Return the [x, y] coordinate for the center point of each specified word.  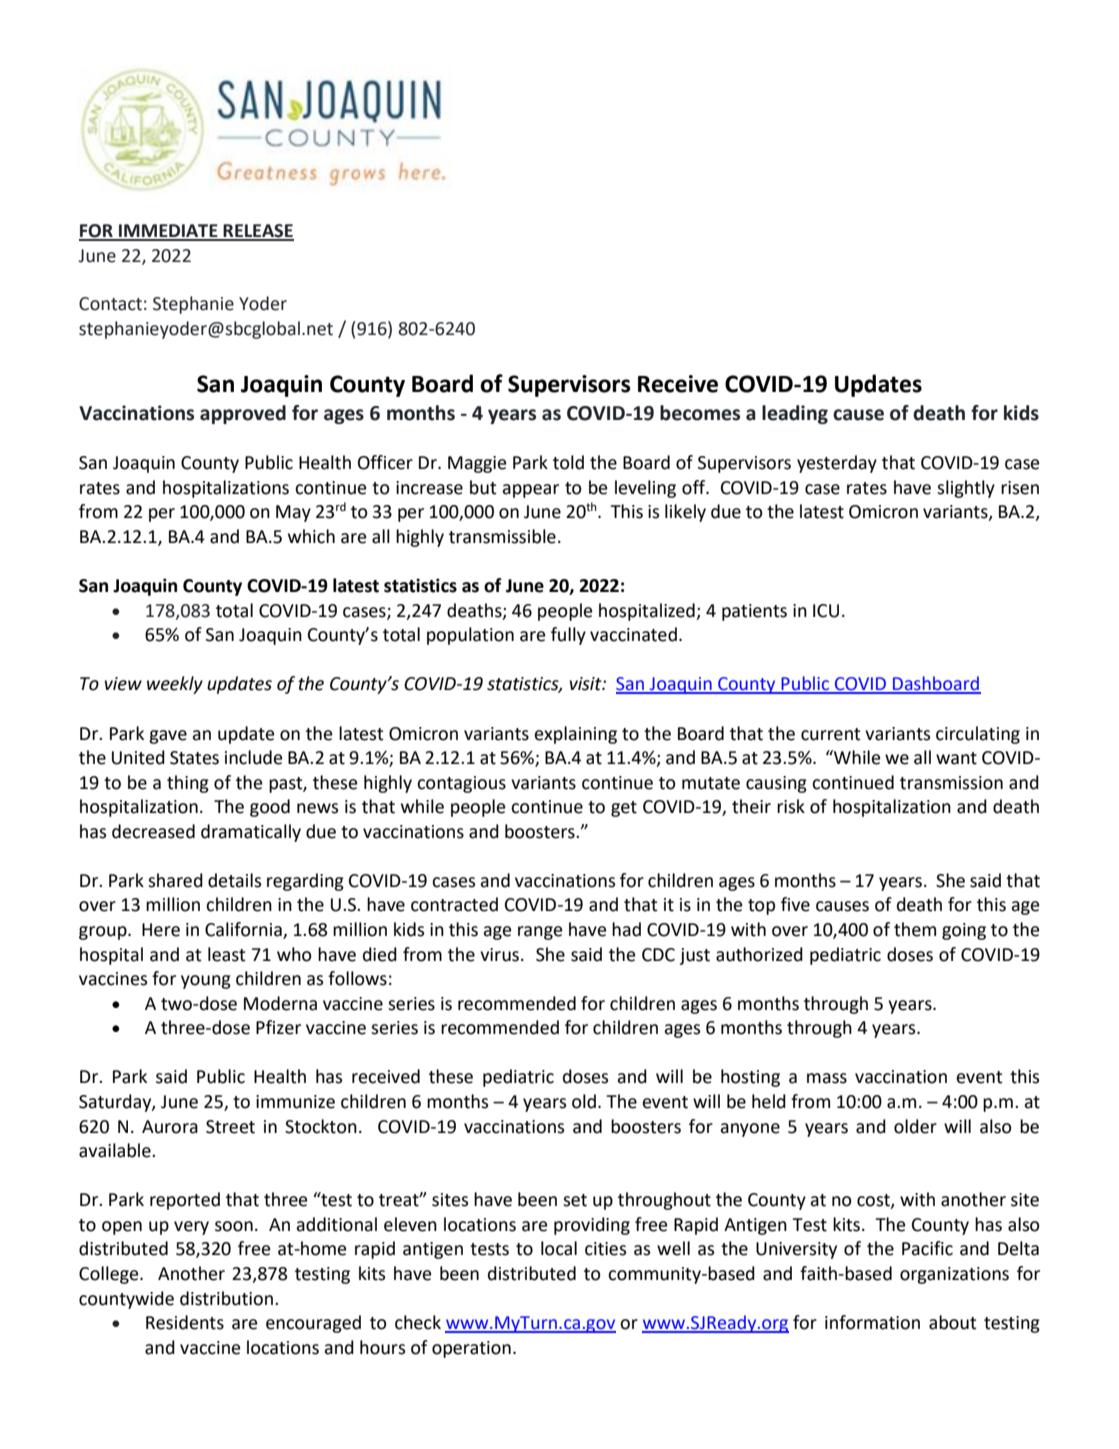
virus [499, 955]
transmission [951, 783]
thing [188, 784]
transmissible [502, 536]
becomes [700, 413]
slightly [966, 489]
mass [827, 1078]
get [624, 809]
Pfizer [278, 1027]
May [293, 513]
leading [795, 414]
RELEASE [258, 232]
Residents [185, 1322]
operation [471, 1349]
